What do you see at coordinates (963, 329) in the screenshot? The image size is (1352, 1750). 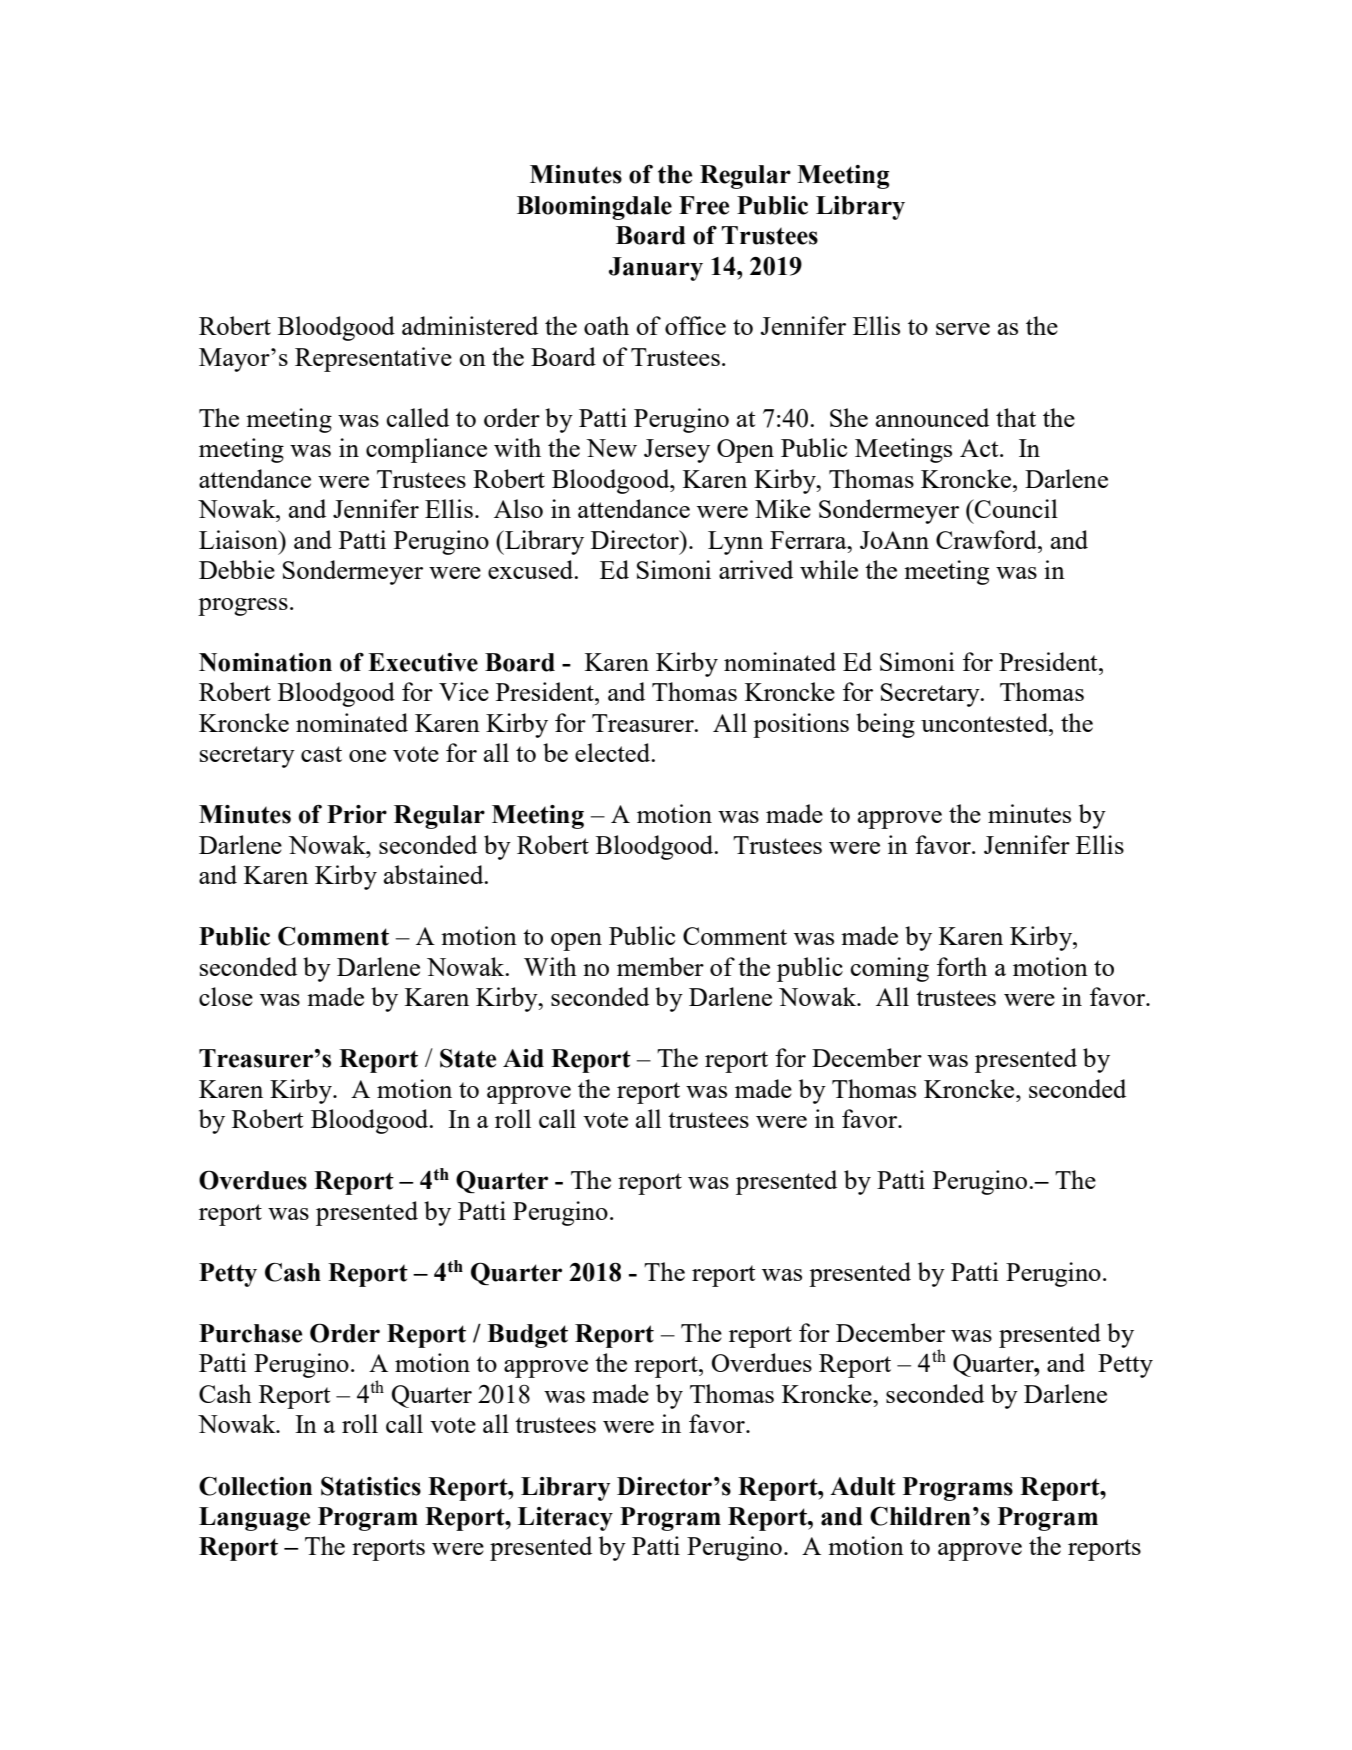 I see `serve` at bounding box center [963, 329].
